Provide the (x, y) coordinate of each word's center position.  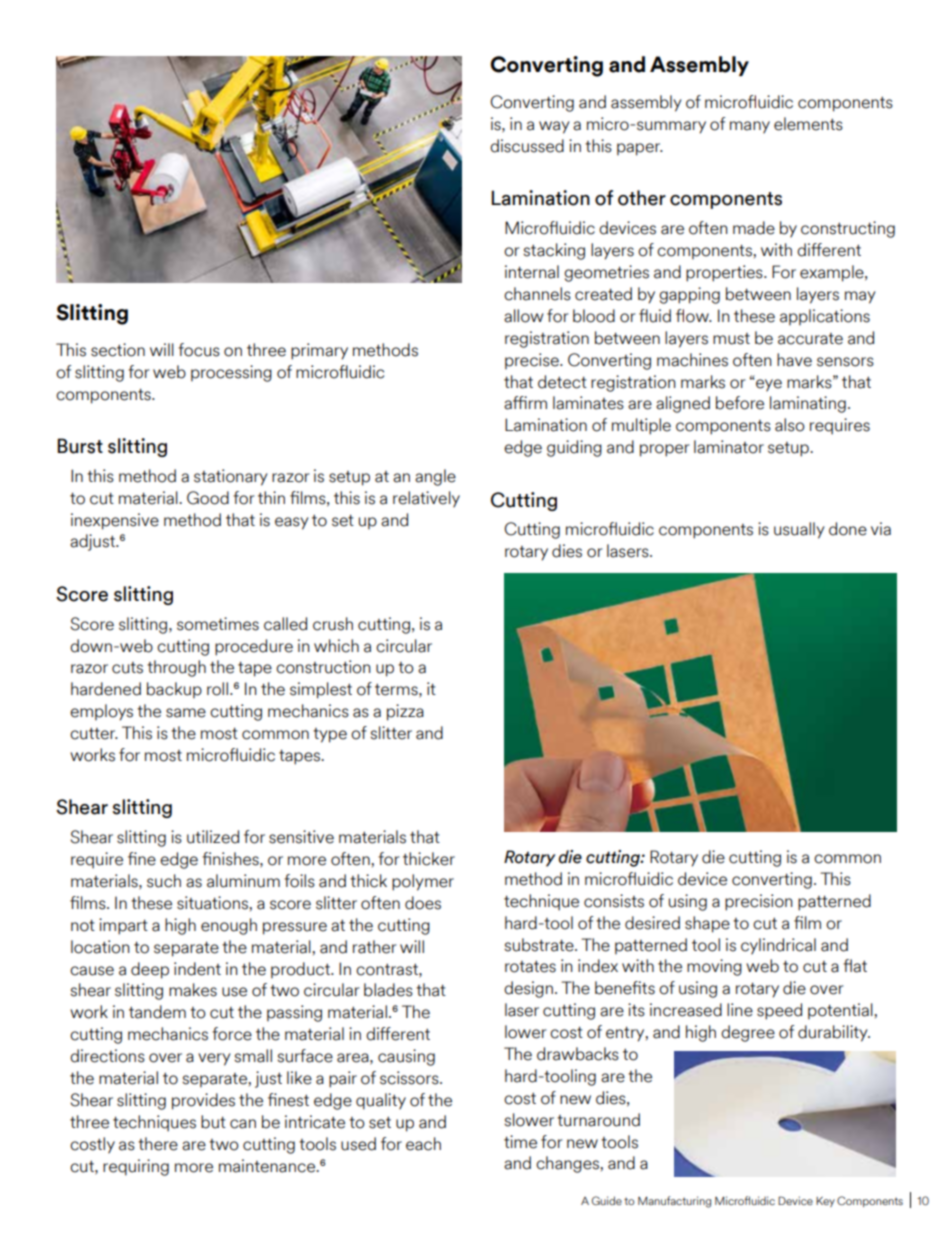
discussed (527, 146)
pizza (405, 712)
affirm (525, 403)
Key (825, 1202)
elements (808, 124)
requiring (136, 1167)
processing (231, 373)
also (790, 425)
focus (199, 350)
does (423, 903)
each (423, 1144)
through (176, 668)
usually (799, 530)
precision (759, 902)
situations (213, 903)
